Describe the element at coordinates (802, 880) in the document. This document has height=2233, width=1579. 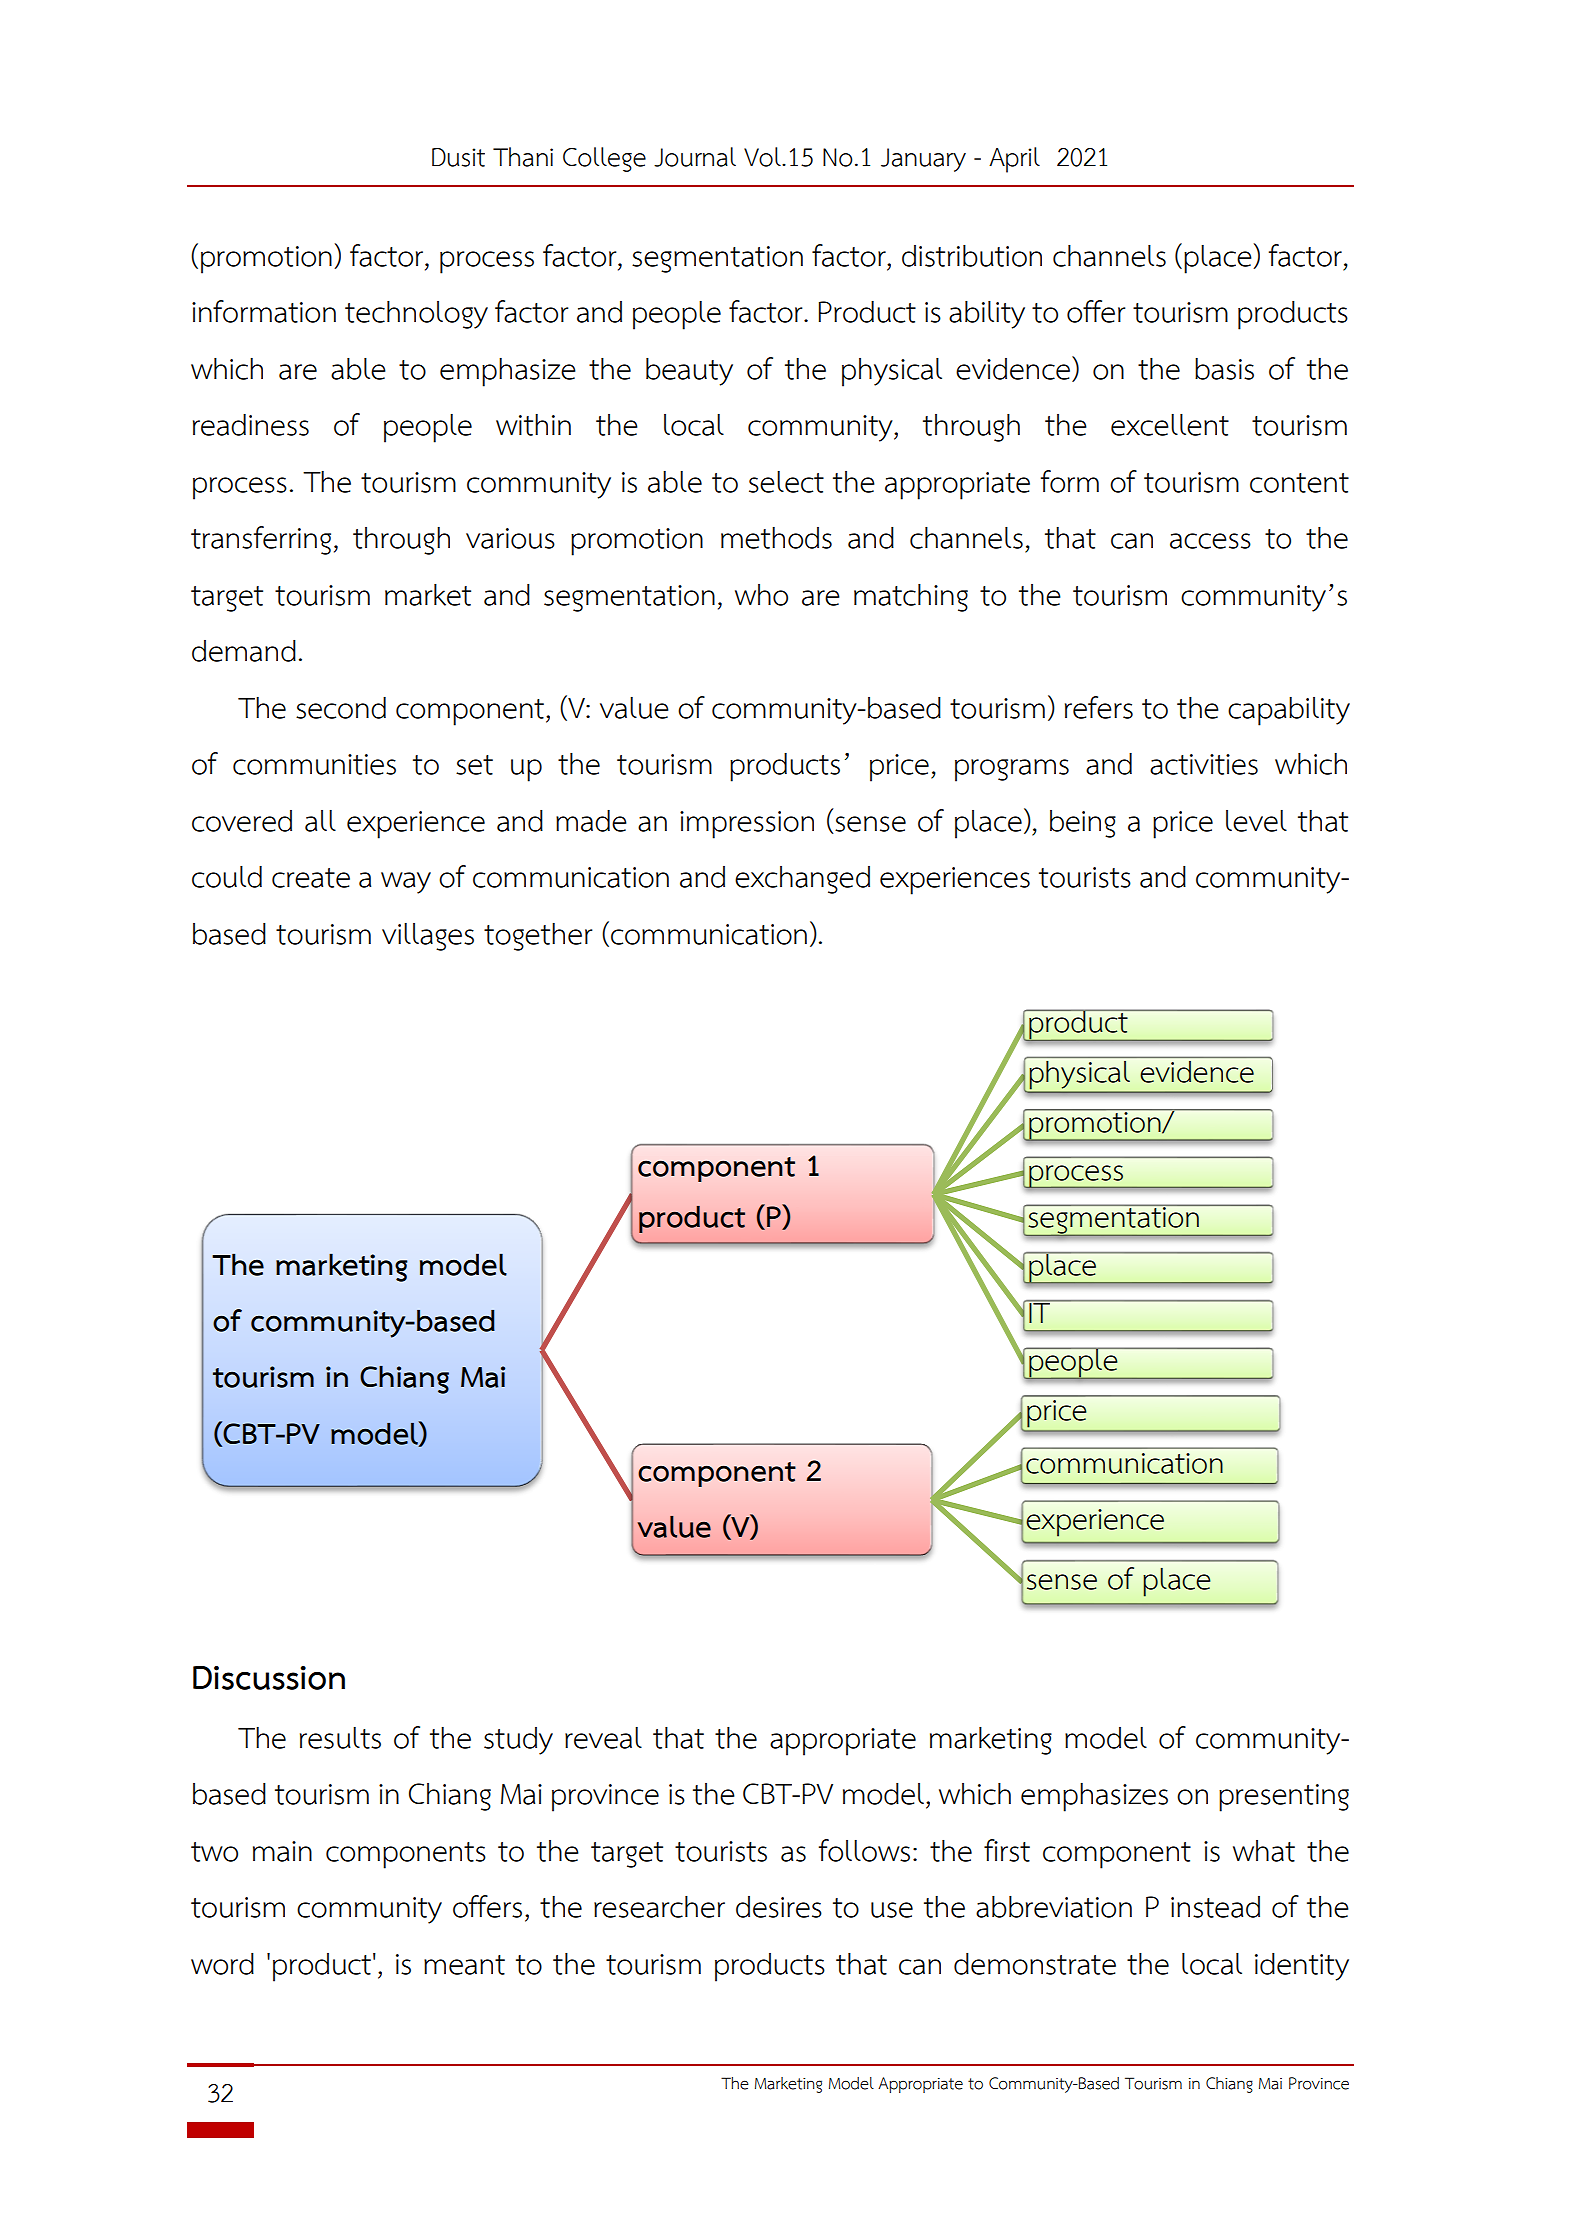
I see `exchanged` at that location.
